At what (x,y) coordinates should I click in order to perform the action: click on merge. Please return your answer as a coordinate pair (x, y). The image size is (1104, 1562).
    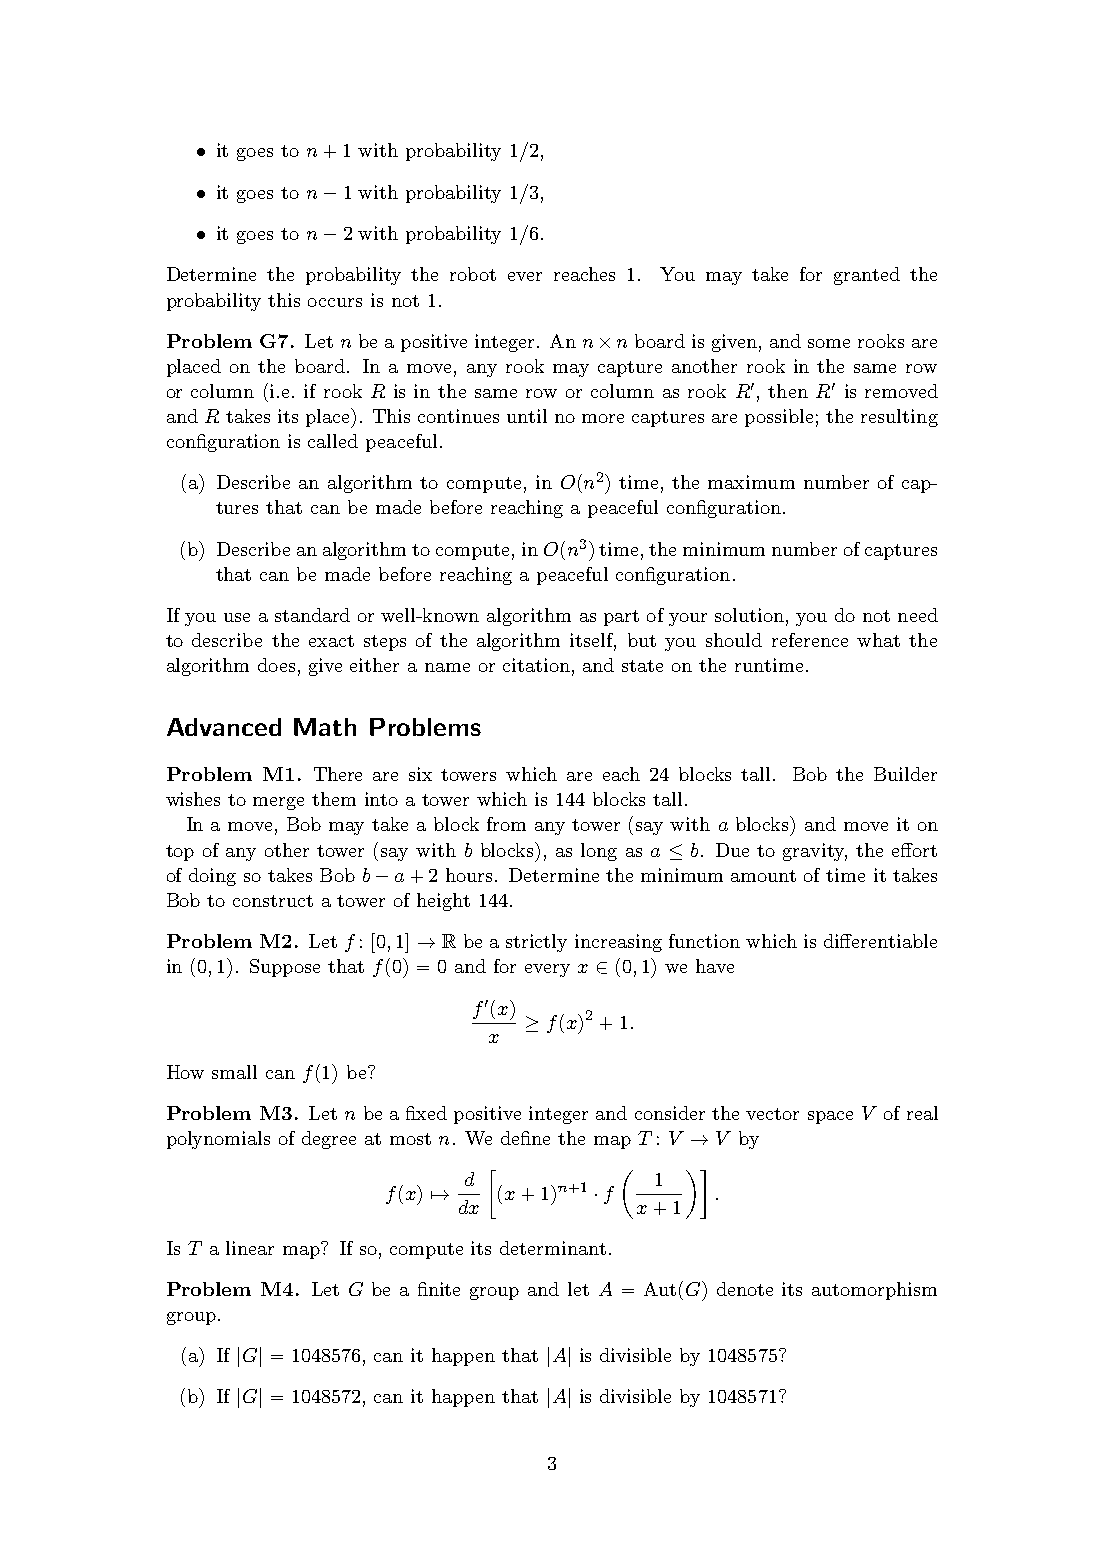
    Looking at the image, I should click on (278, 803).
